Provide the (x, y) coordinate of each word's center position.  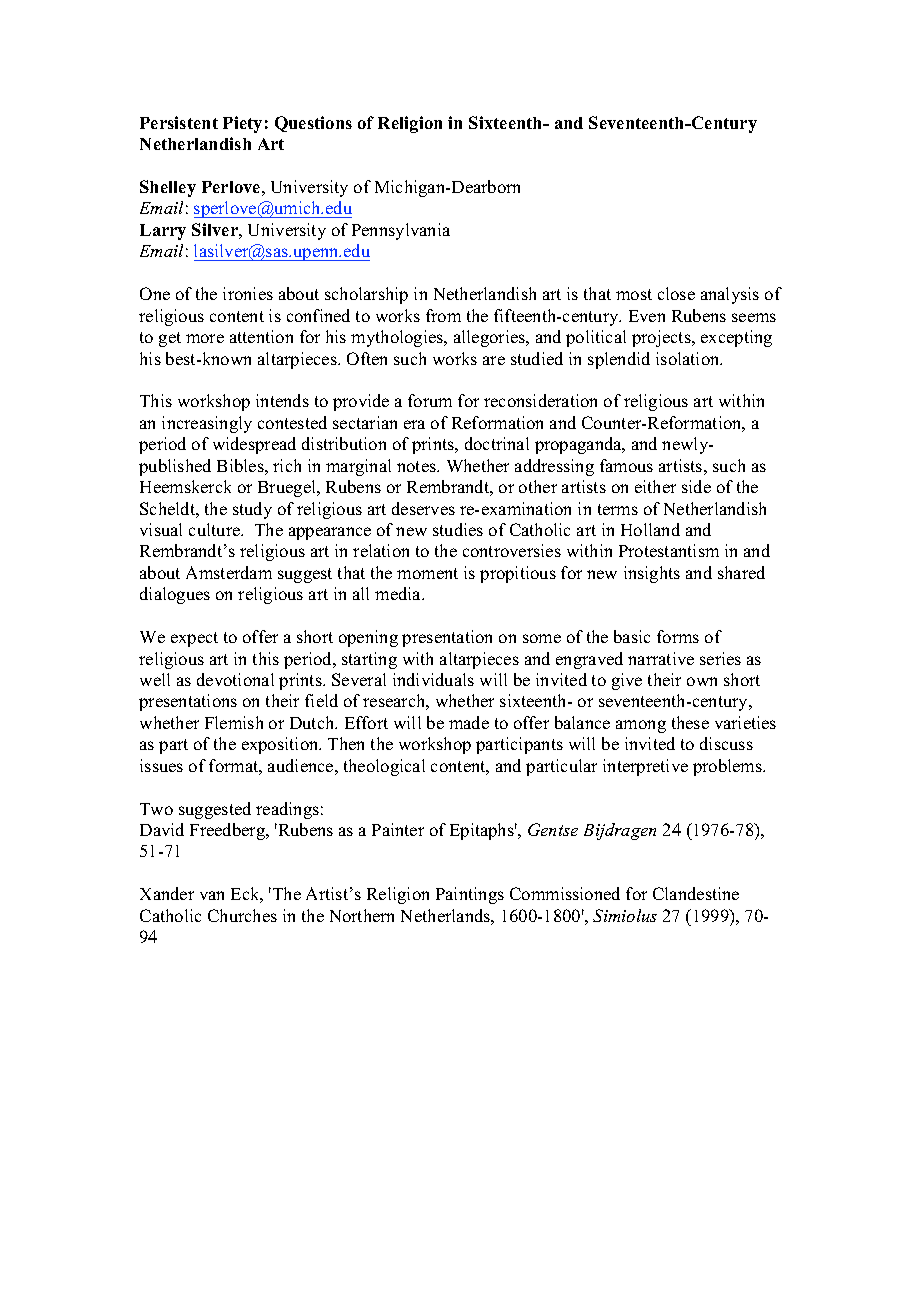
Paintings (470, 895)
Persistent (179, 122)
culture (215, 529)
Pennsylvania (401, 231)
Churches (242, 915)
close (676, 293)
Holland (650, 529)
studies (458, 529)
